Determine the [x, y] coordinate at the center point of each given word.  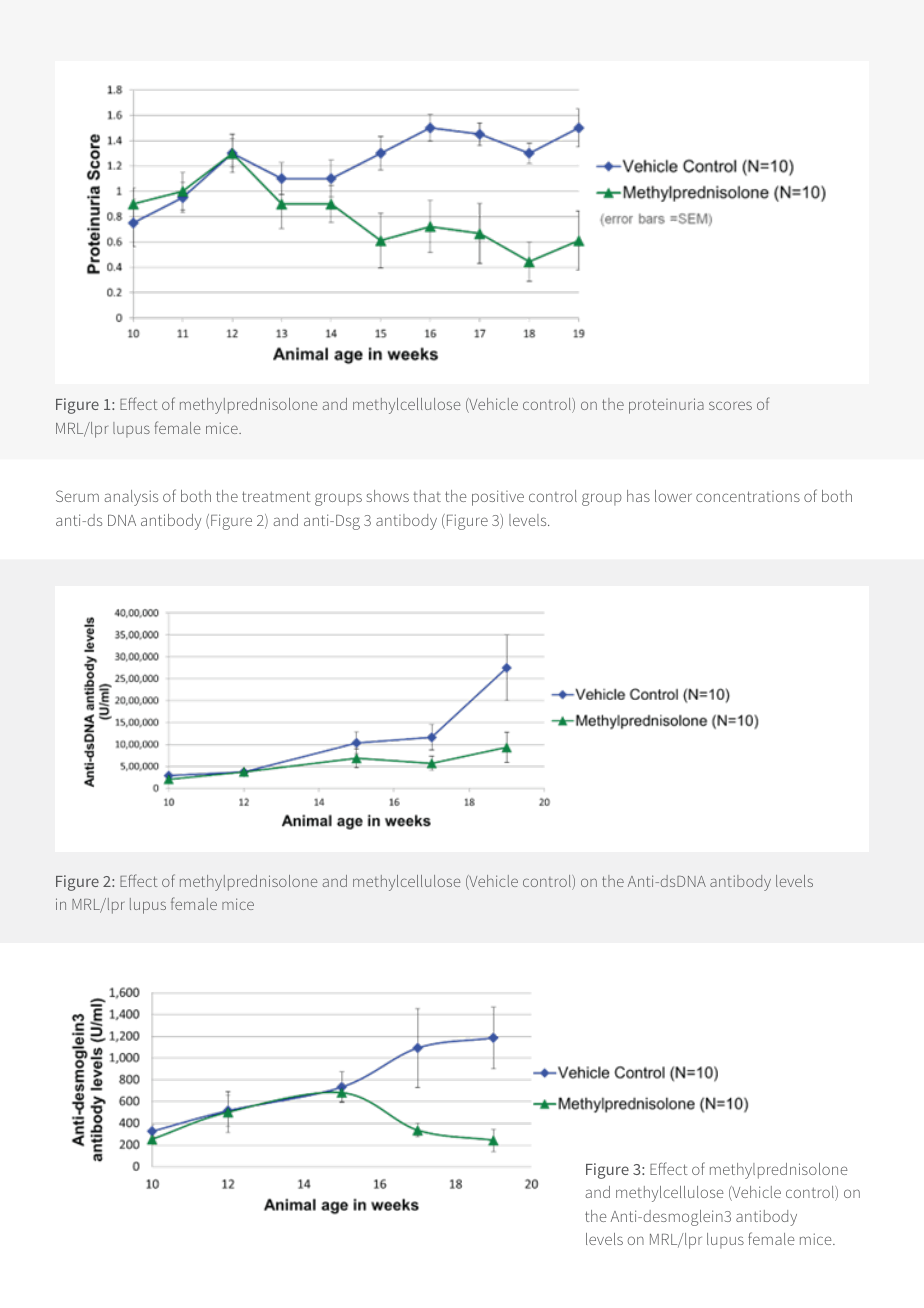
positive [498, 498]
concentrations [748, 496]
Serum [77, 496]
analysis [131, 498]
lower [673, 496]
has [638, 496]
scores [730, 405]
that [427, 496]
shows [388, 496]
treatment [276, 496]
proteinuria [666, 406]
